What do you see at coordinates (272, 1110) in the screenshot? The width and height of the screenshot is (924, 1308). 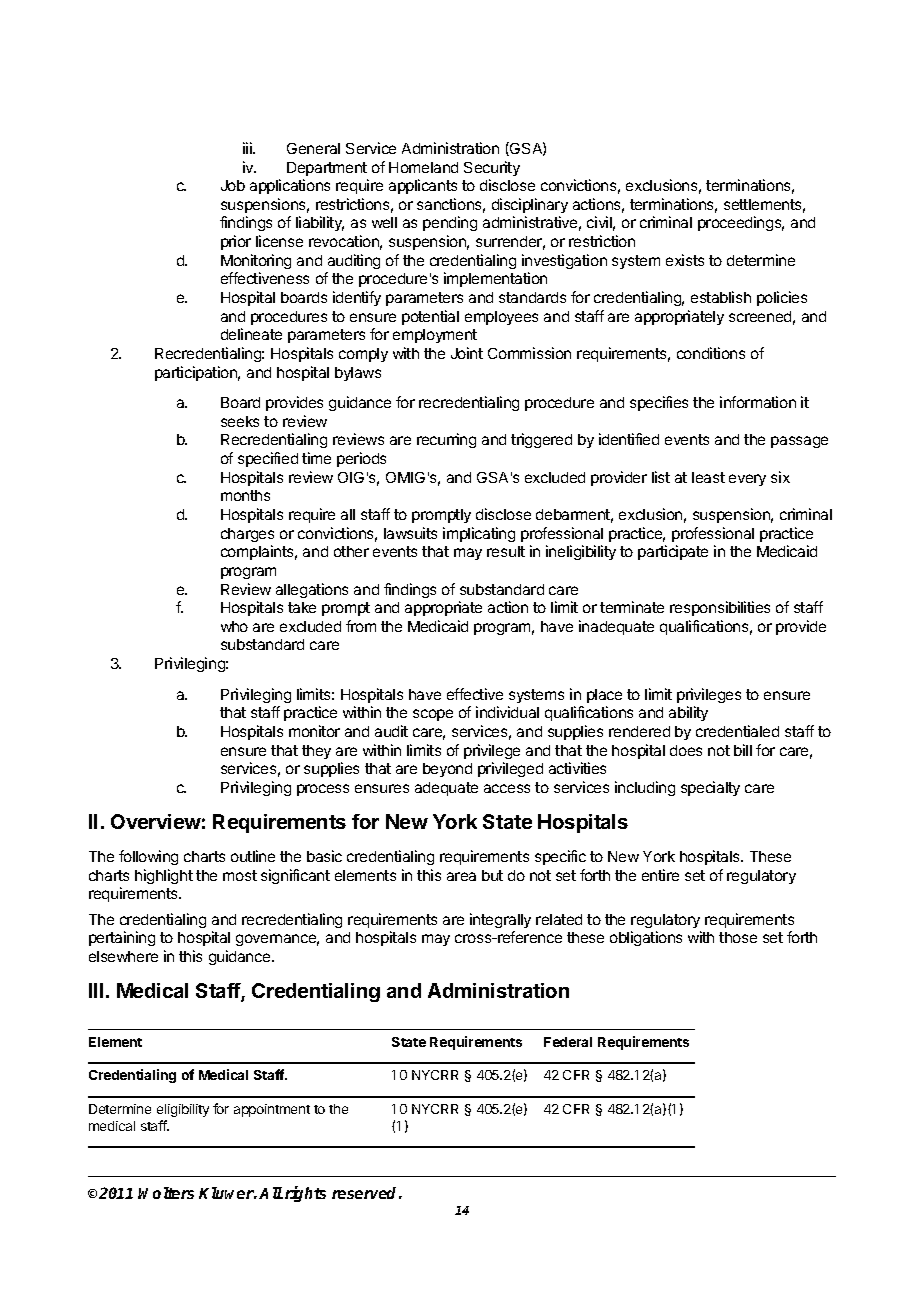 I see `appointment` at bounding box center [272, 1110].
